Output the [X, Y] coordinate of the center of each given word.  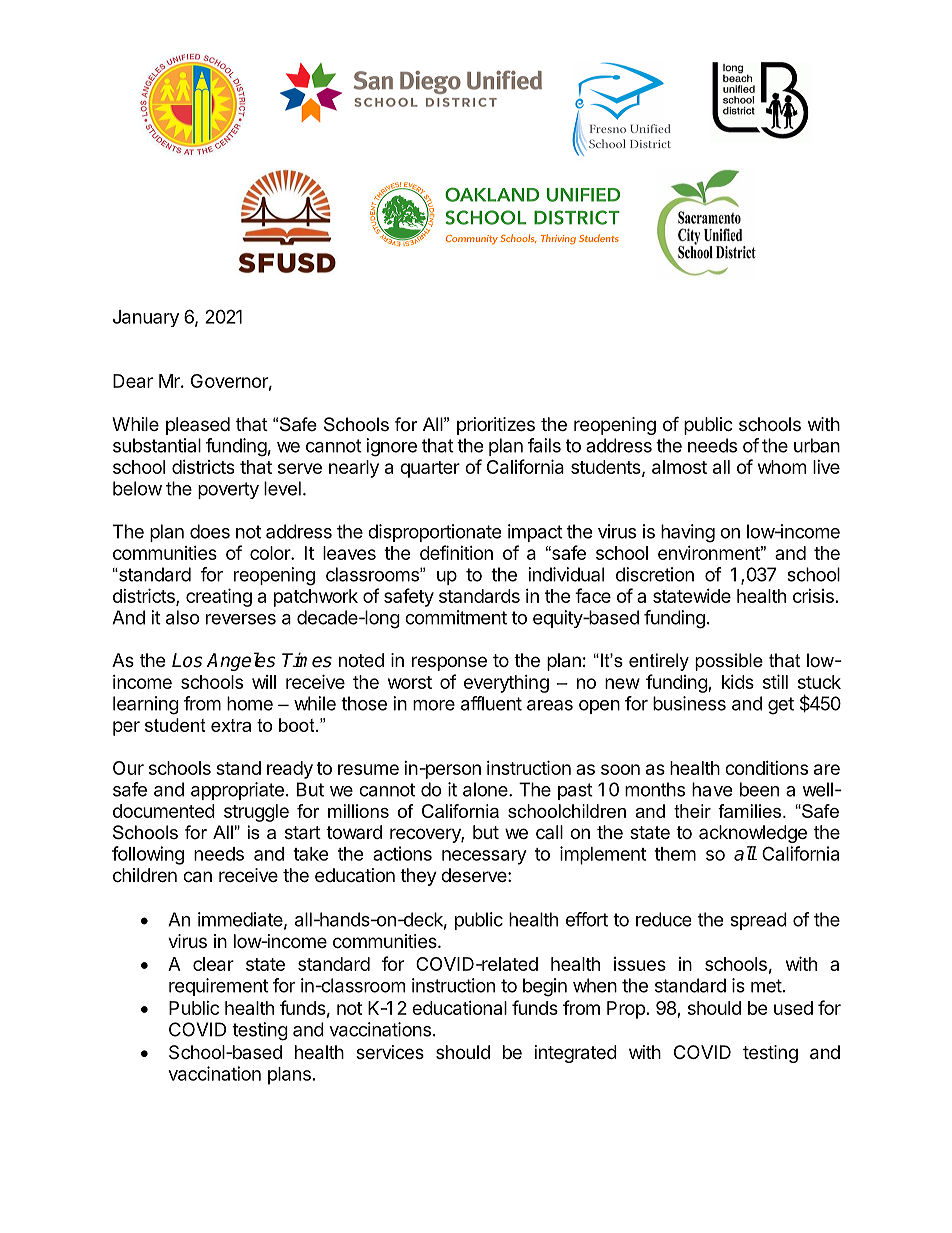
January [146, 318]
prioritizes [496, 426]
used [793, 1008]
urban [817, 445]
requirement [218, 987]
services [390, 1052]
